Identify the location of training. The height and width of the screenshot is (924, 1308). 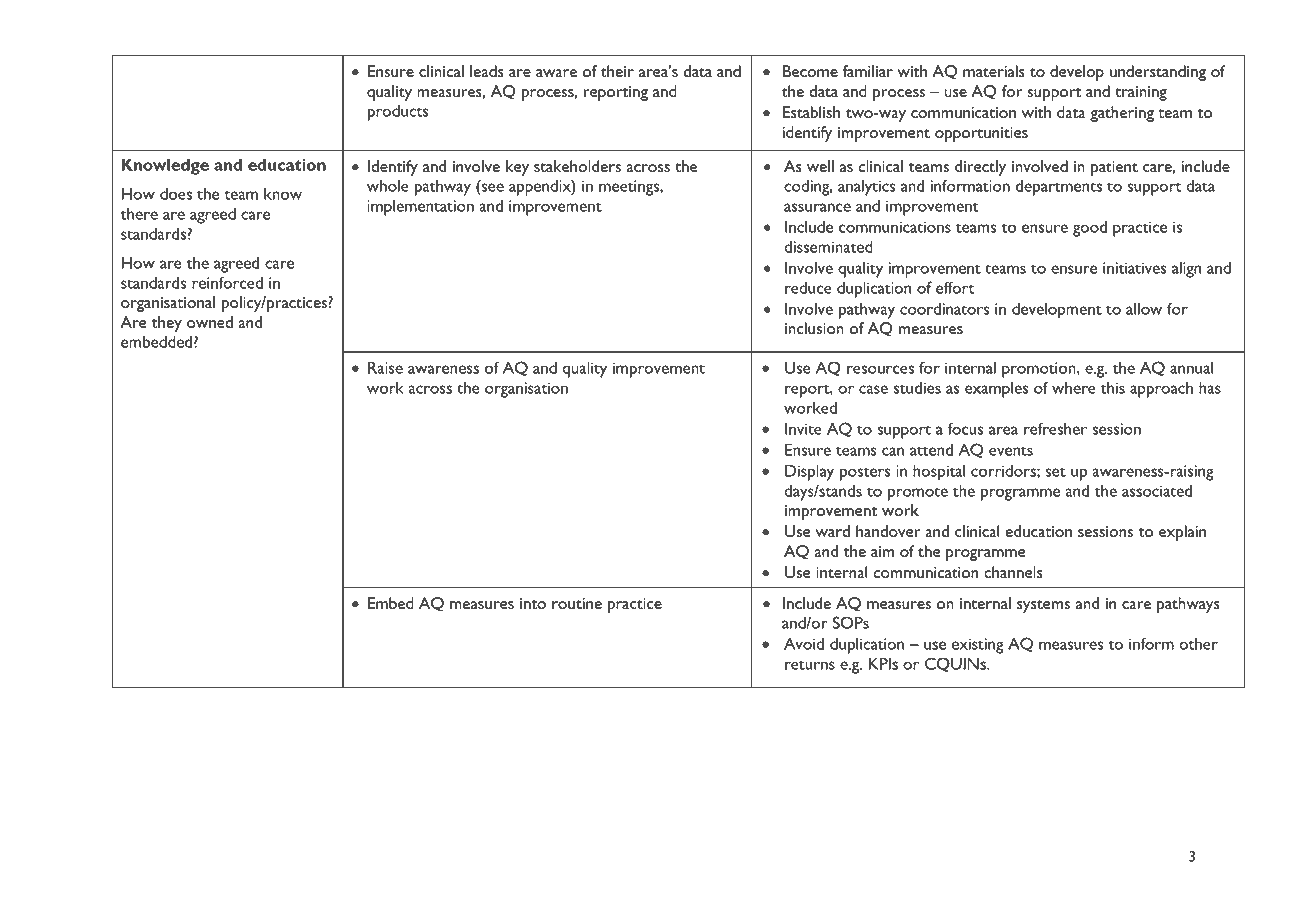
(1141, 93).
